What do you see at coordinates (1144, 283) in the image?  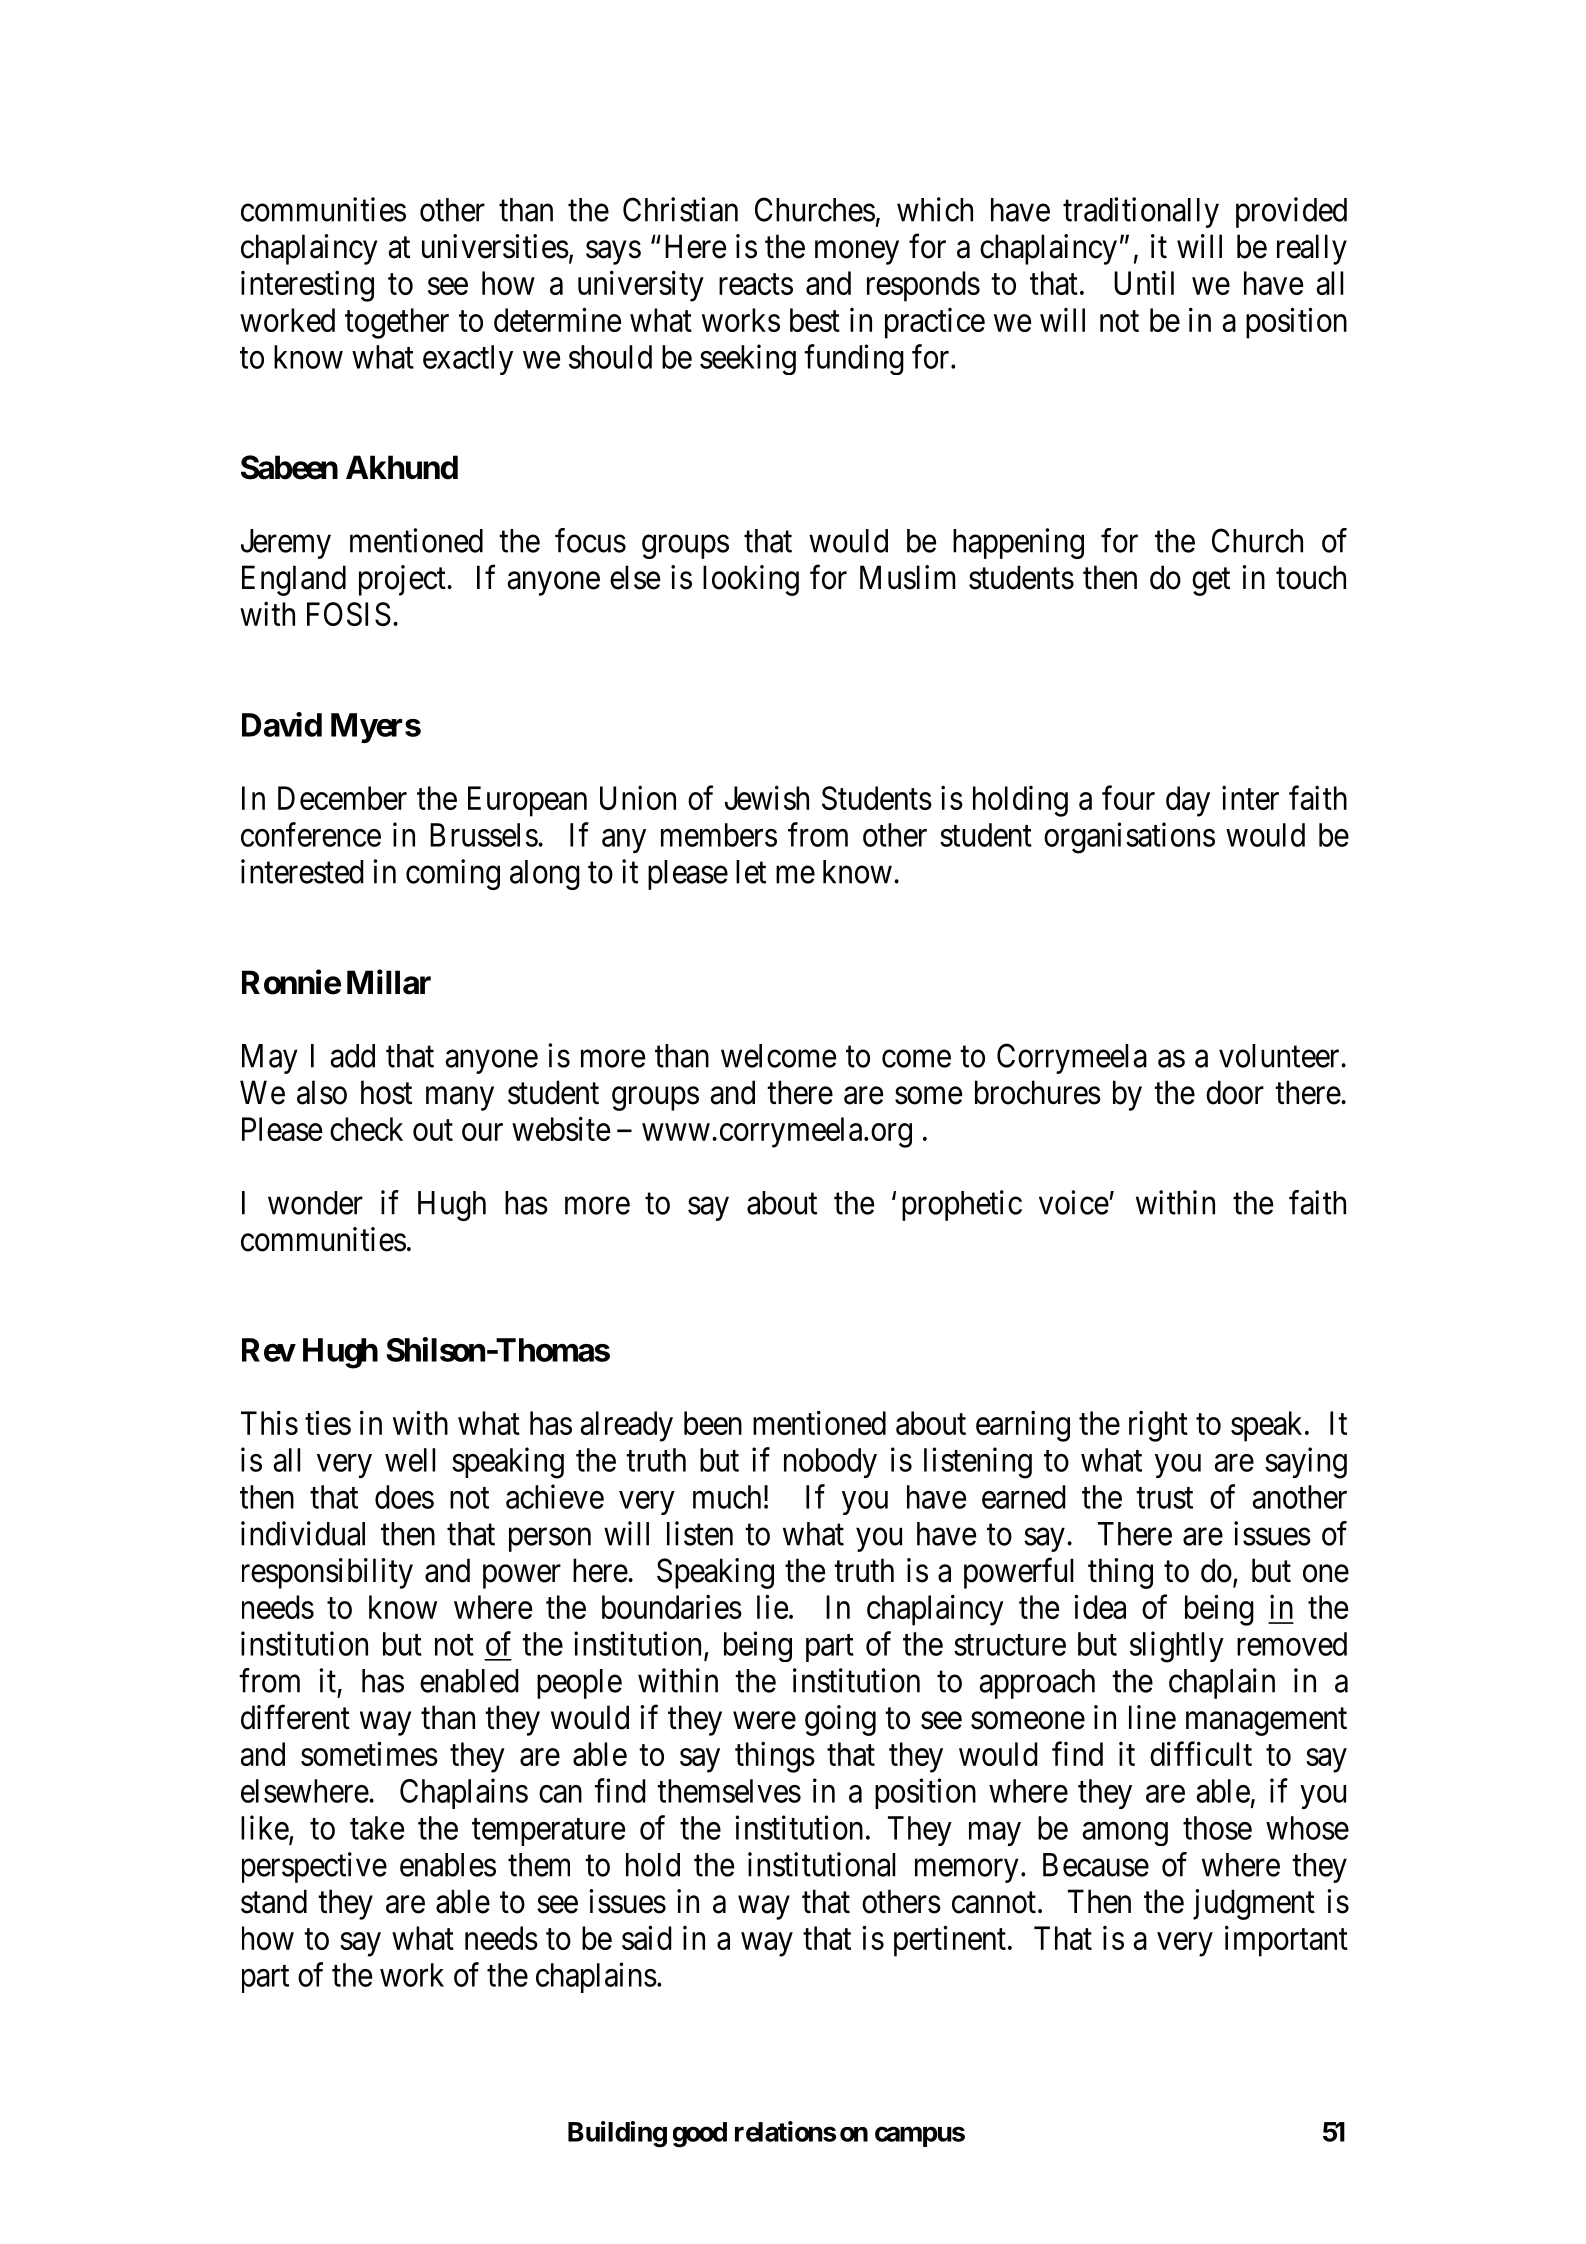 I see `Until` at bounding box center [1144, 283].
